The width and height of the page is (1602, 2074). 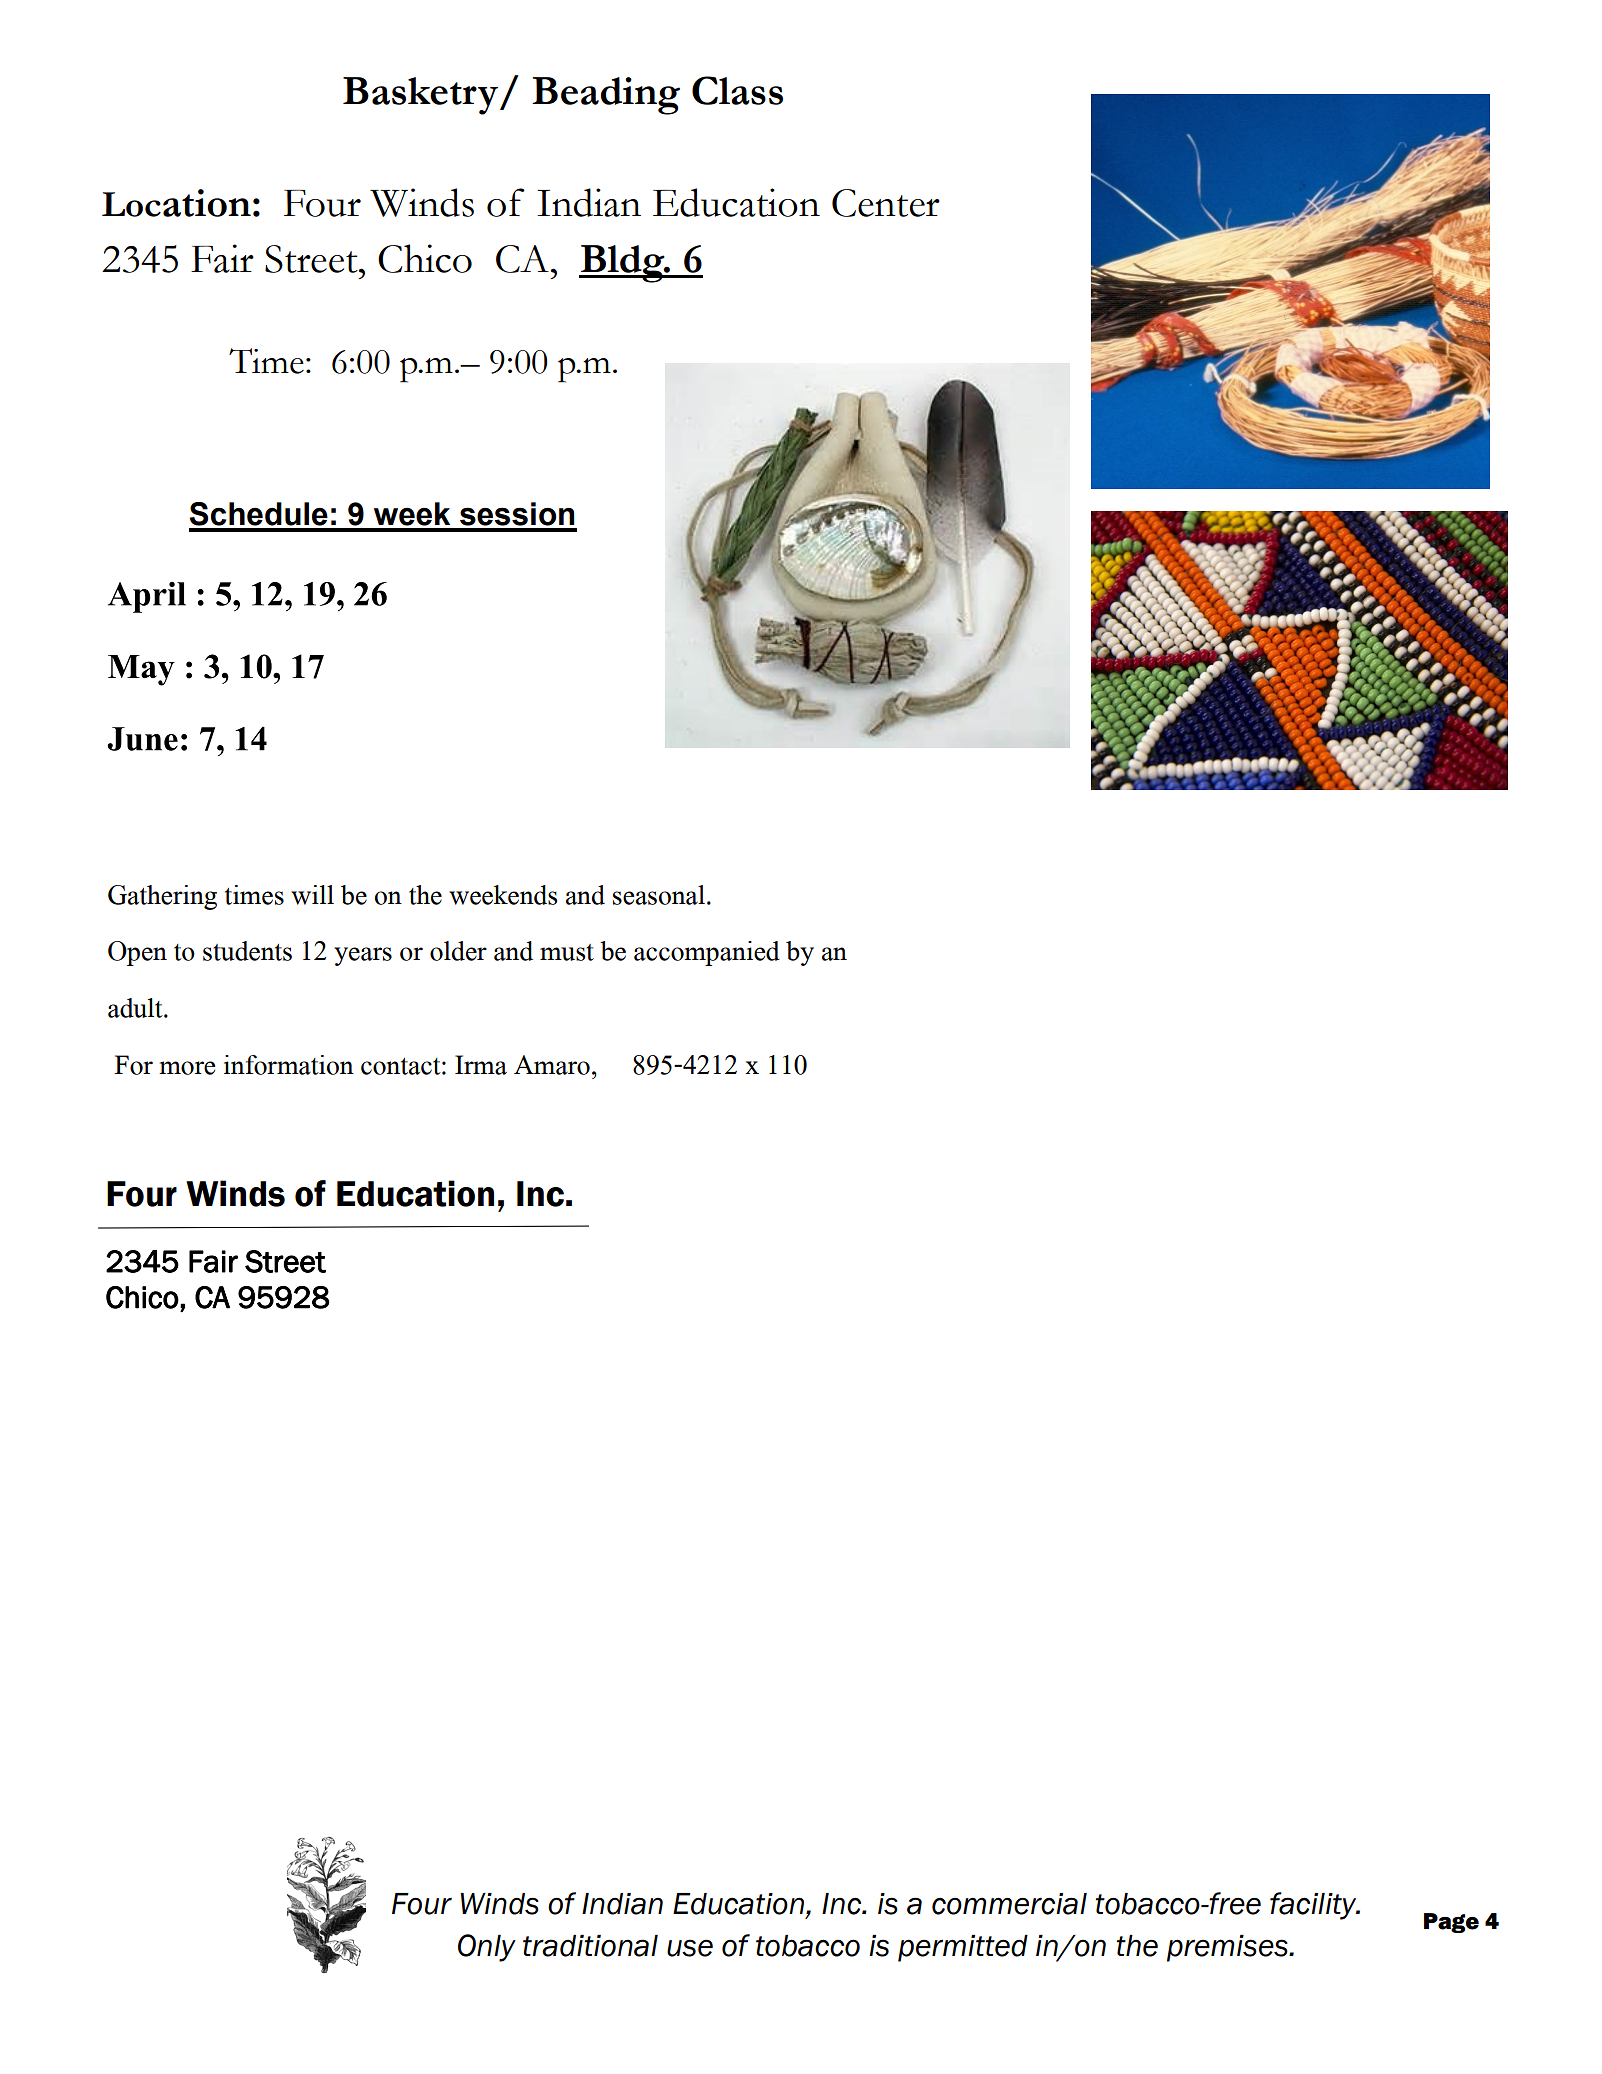 I want to click on Basketry, so click(x=422, y=96).
